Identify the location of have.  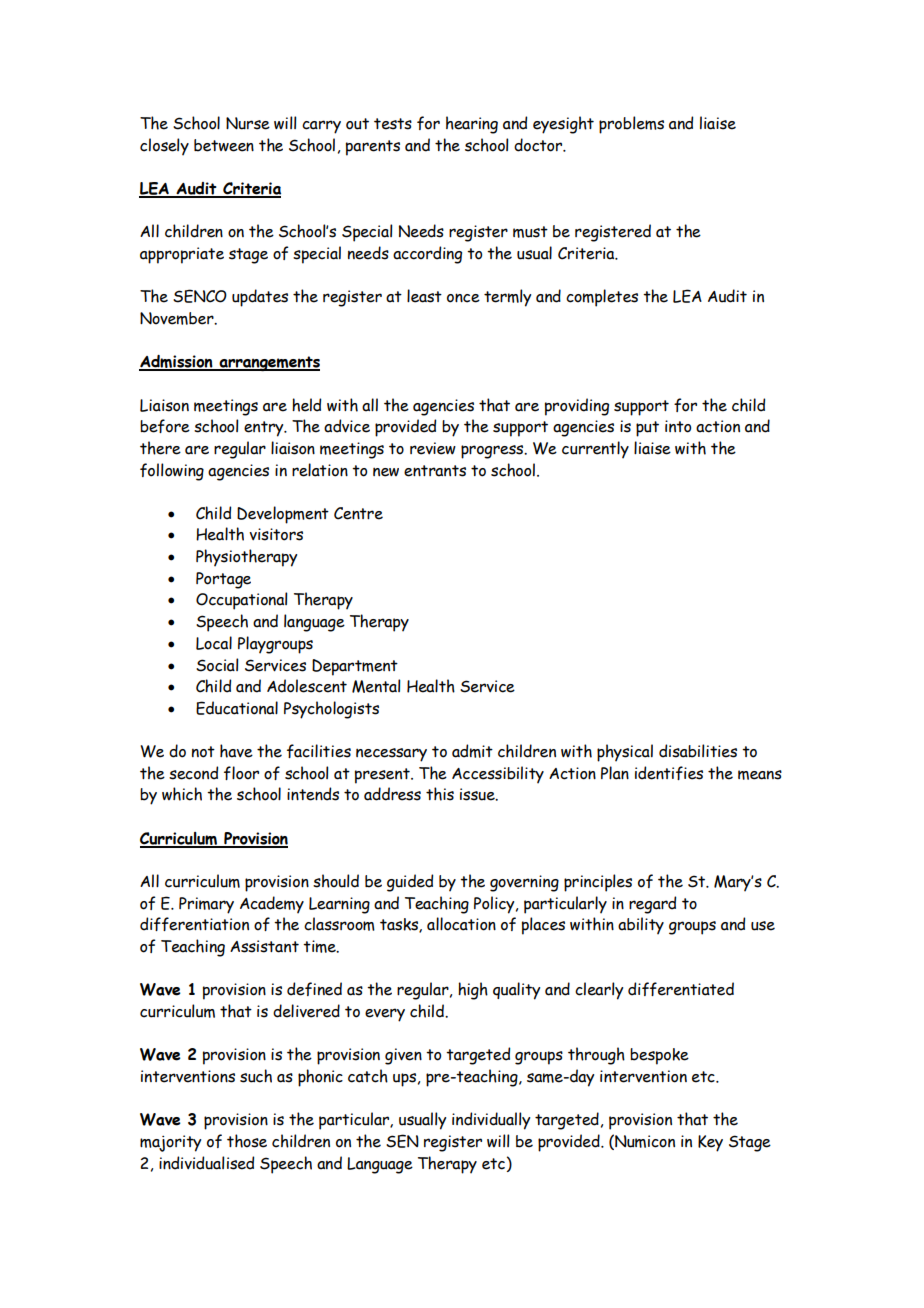
(236, 751).
